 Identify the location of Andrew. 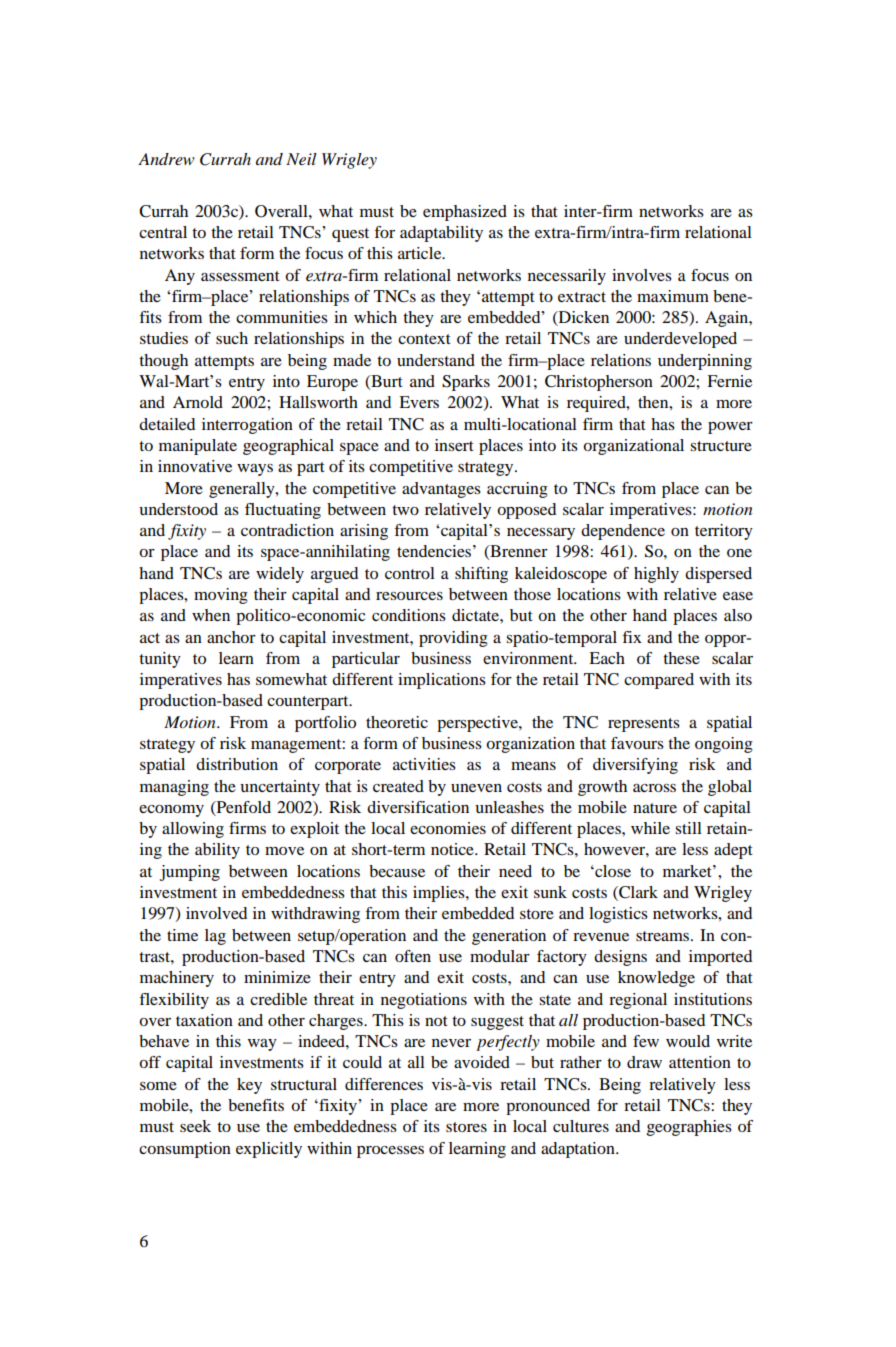
(166, 159).
